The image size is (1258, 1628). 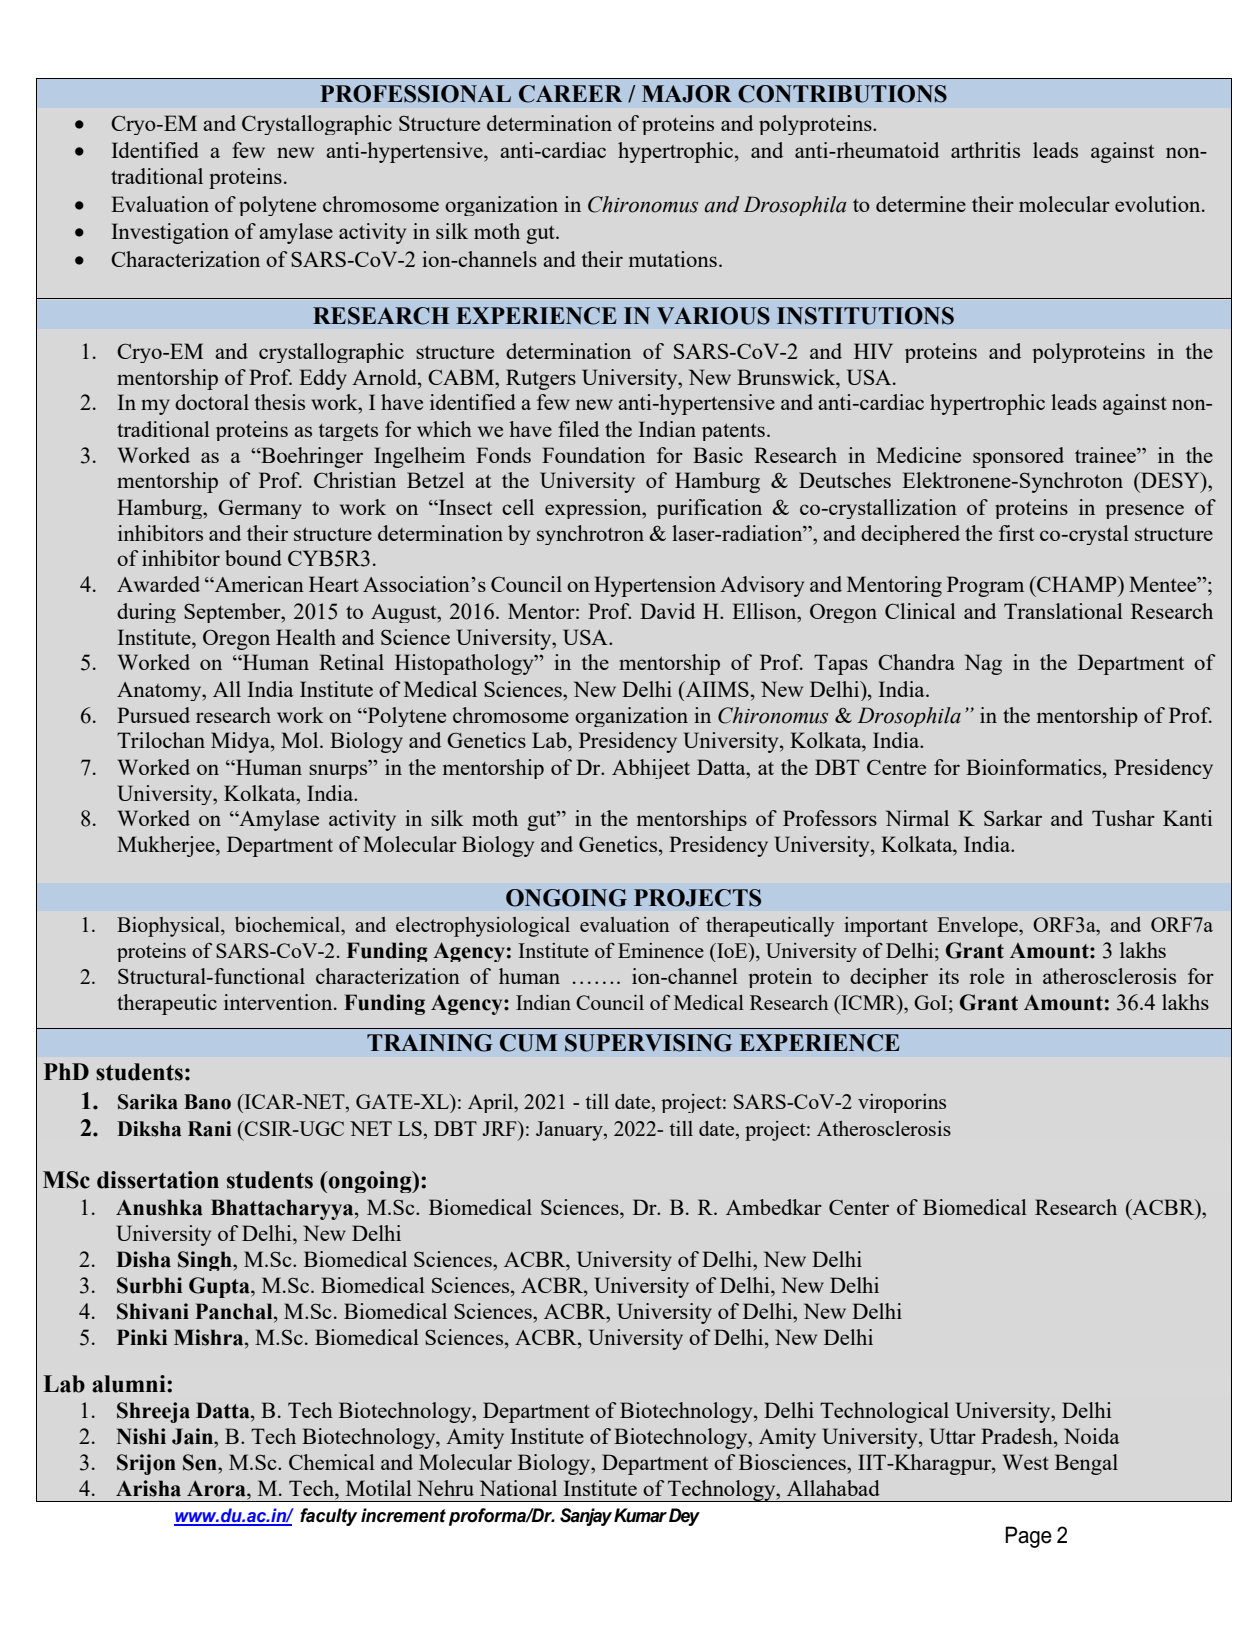 What do you see at coordinates (167, 846) in the screenshot?
I see `Mukherjee` at bounding box center [167, 846].
